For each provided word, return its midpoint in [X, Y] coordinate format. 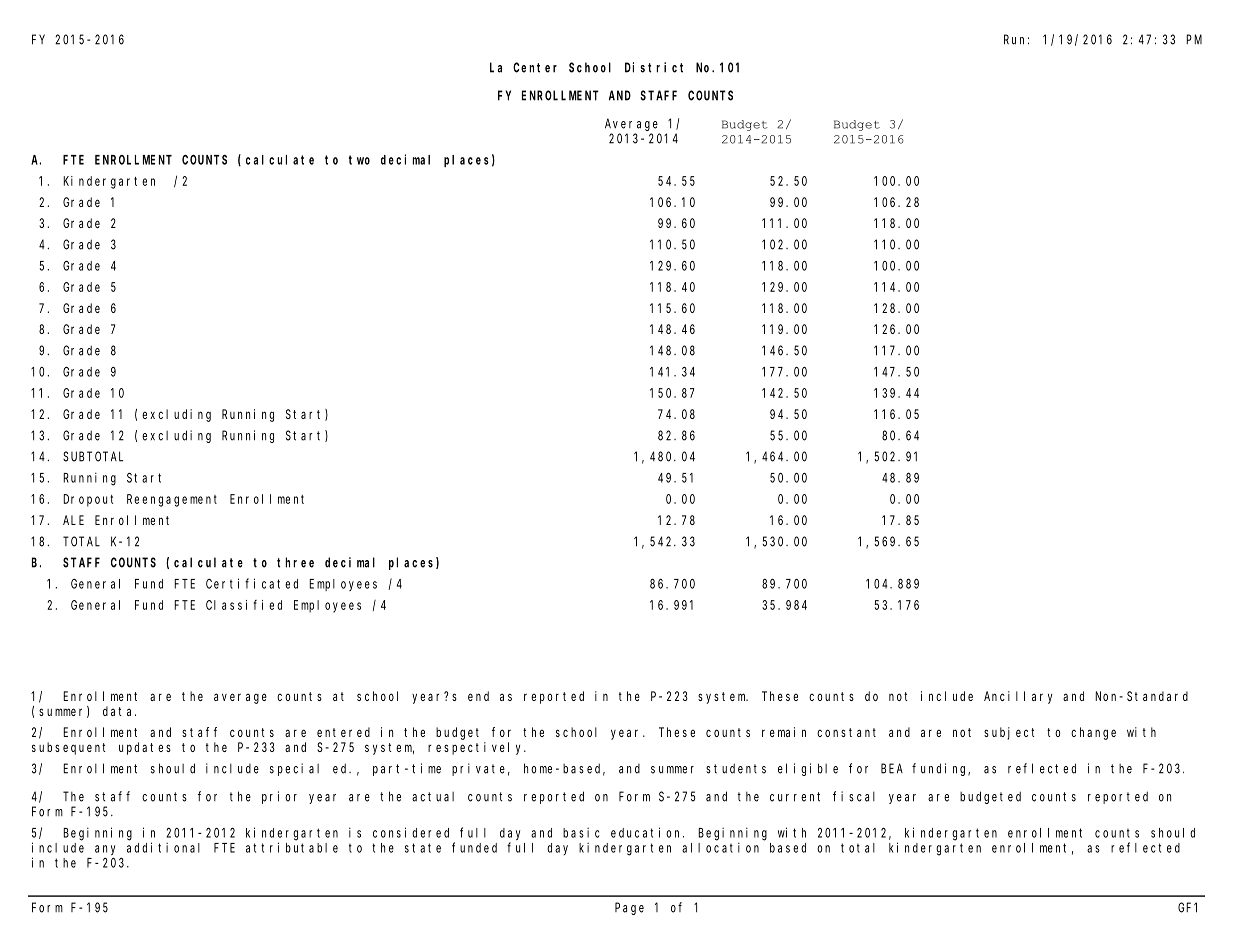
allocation [720, 847]
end [478, 696]
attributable [292, 847]
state [423, 848]
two [359, 160]
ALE [73, 520]
